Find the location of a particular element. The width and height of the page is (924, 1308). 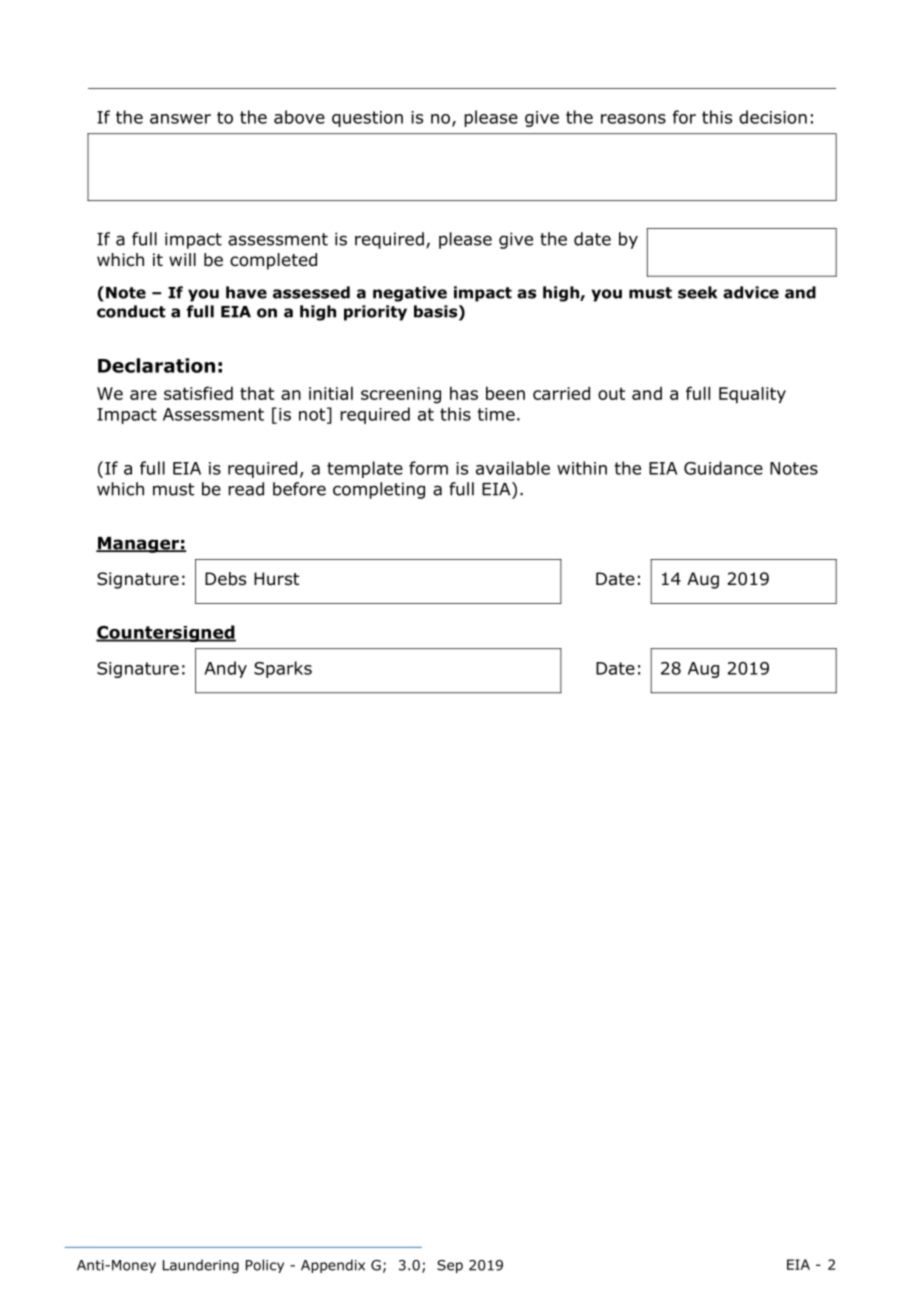

reasons is located at coordinates (633, 119).
